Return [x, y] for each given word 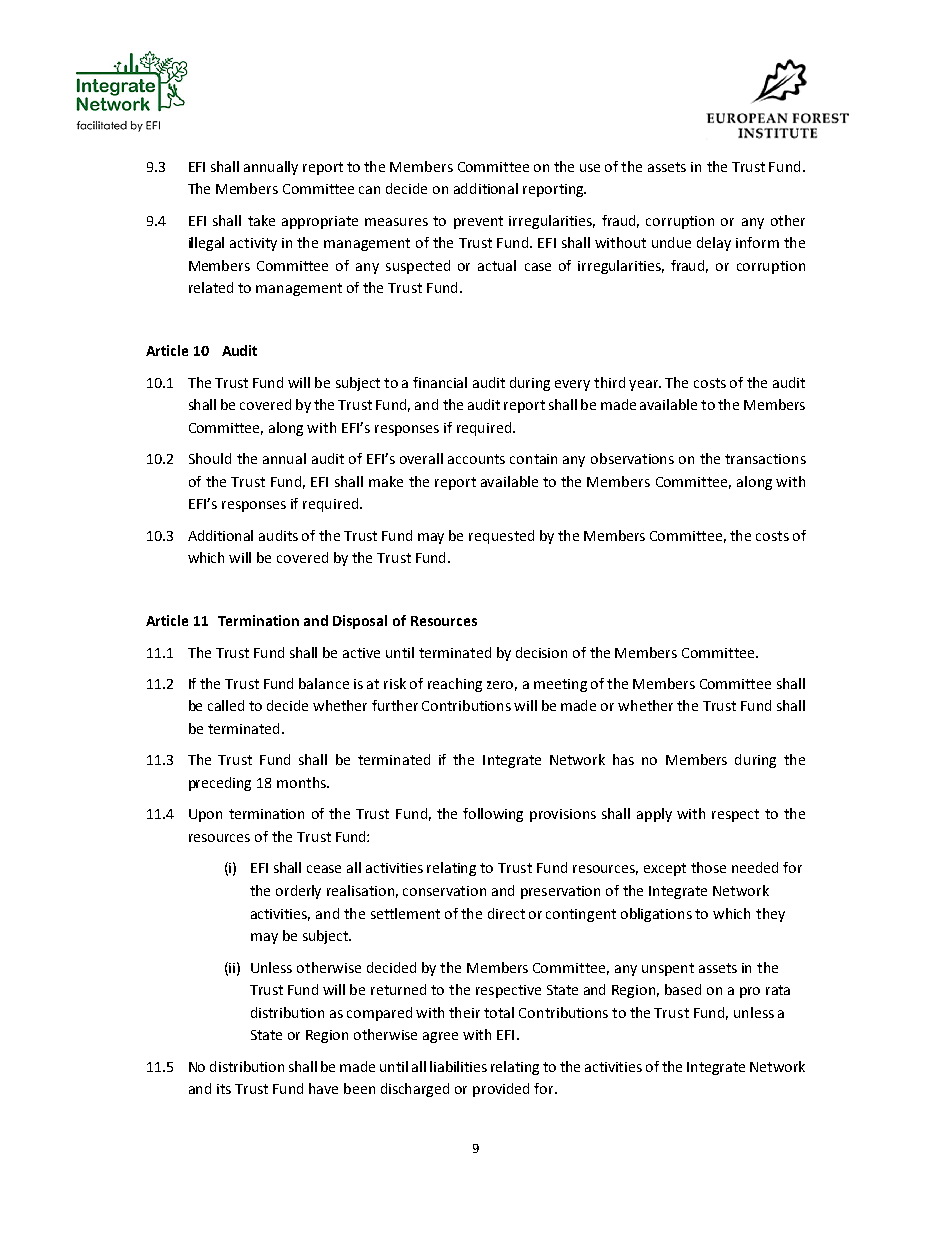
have [323, 1088]
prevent [478, 222]
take [261, 220]
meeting [560, 685]
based [683, 989]
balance [324, 683]
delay [714, 244]
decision [541, 652]
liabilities [458, 1066]
